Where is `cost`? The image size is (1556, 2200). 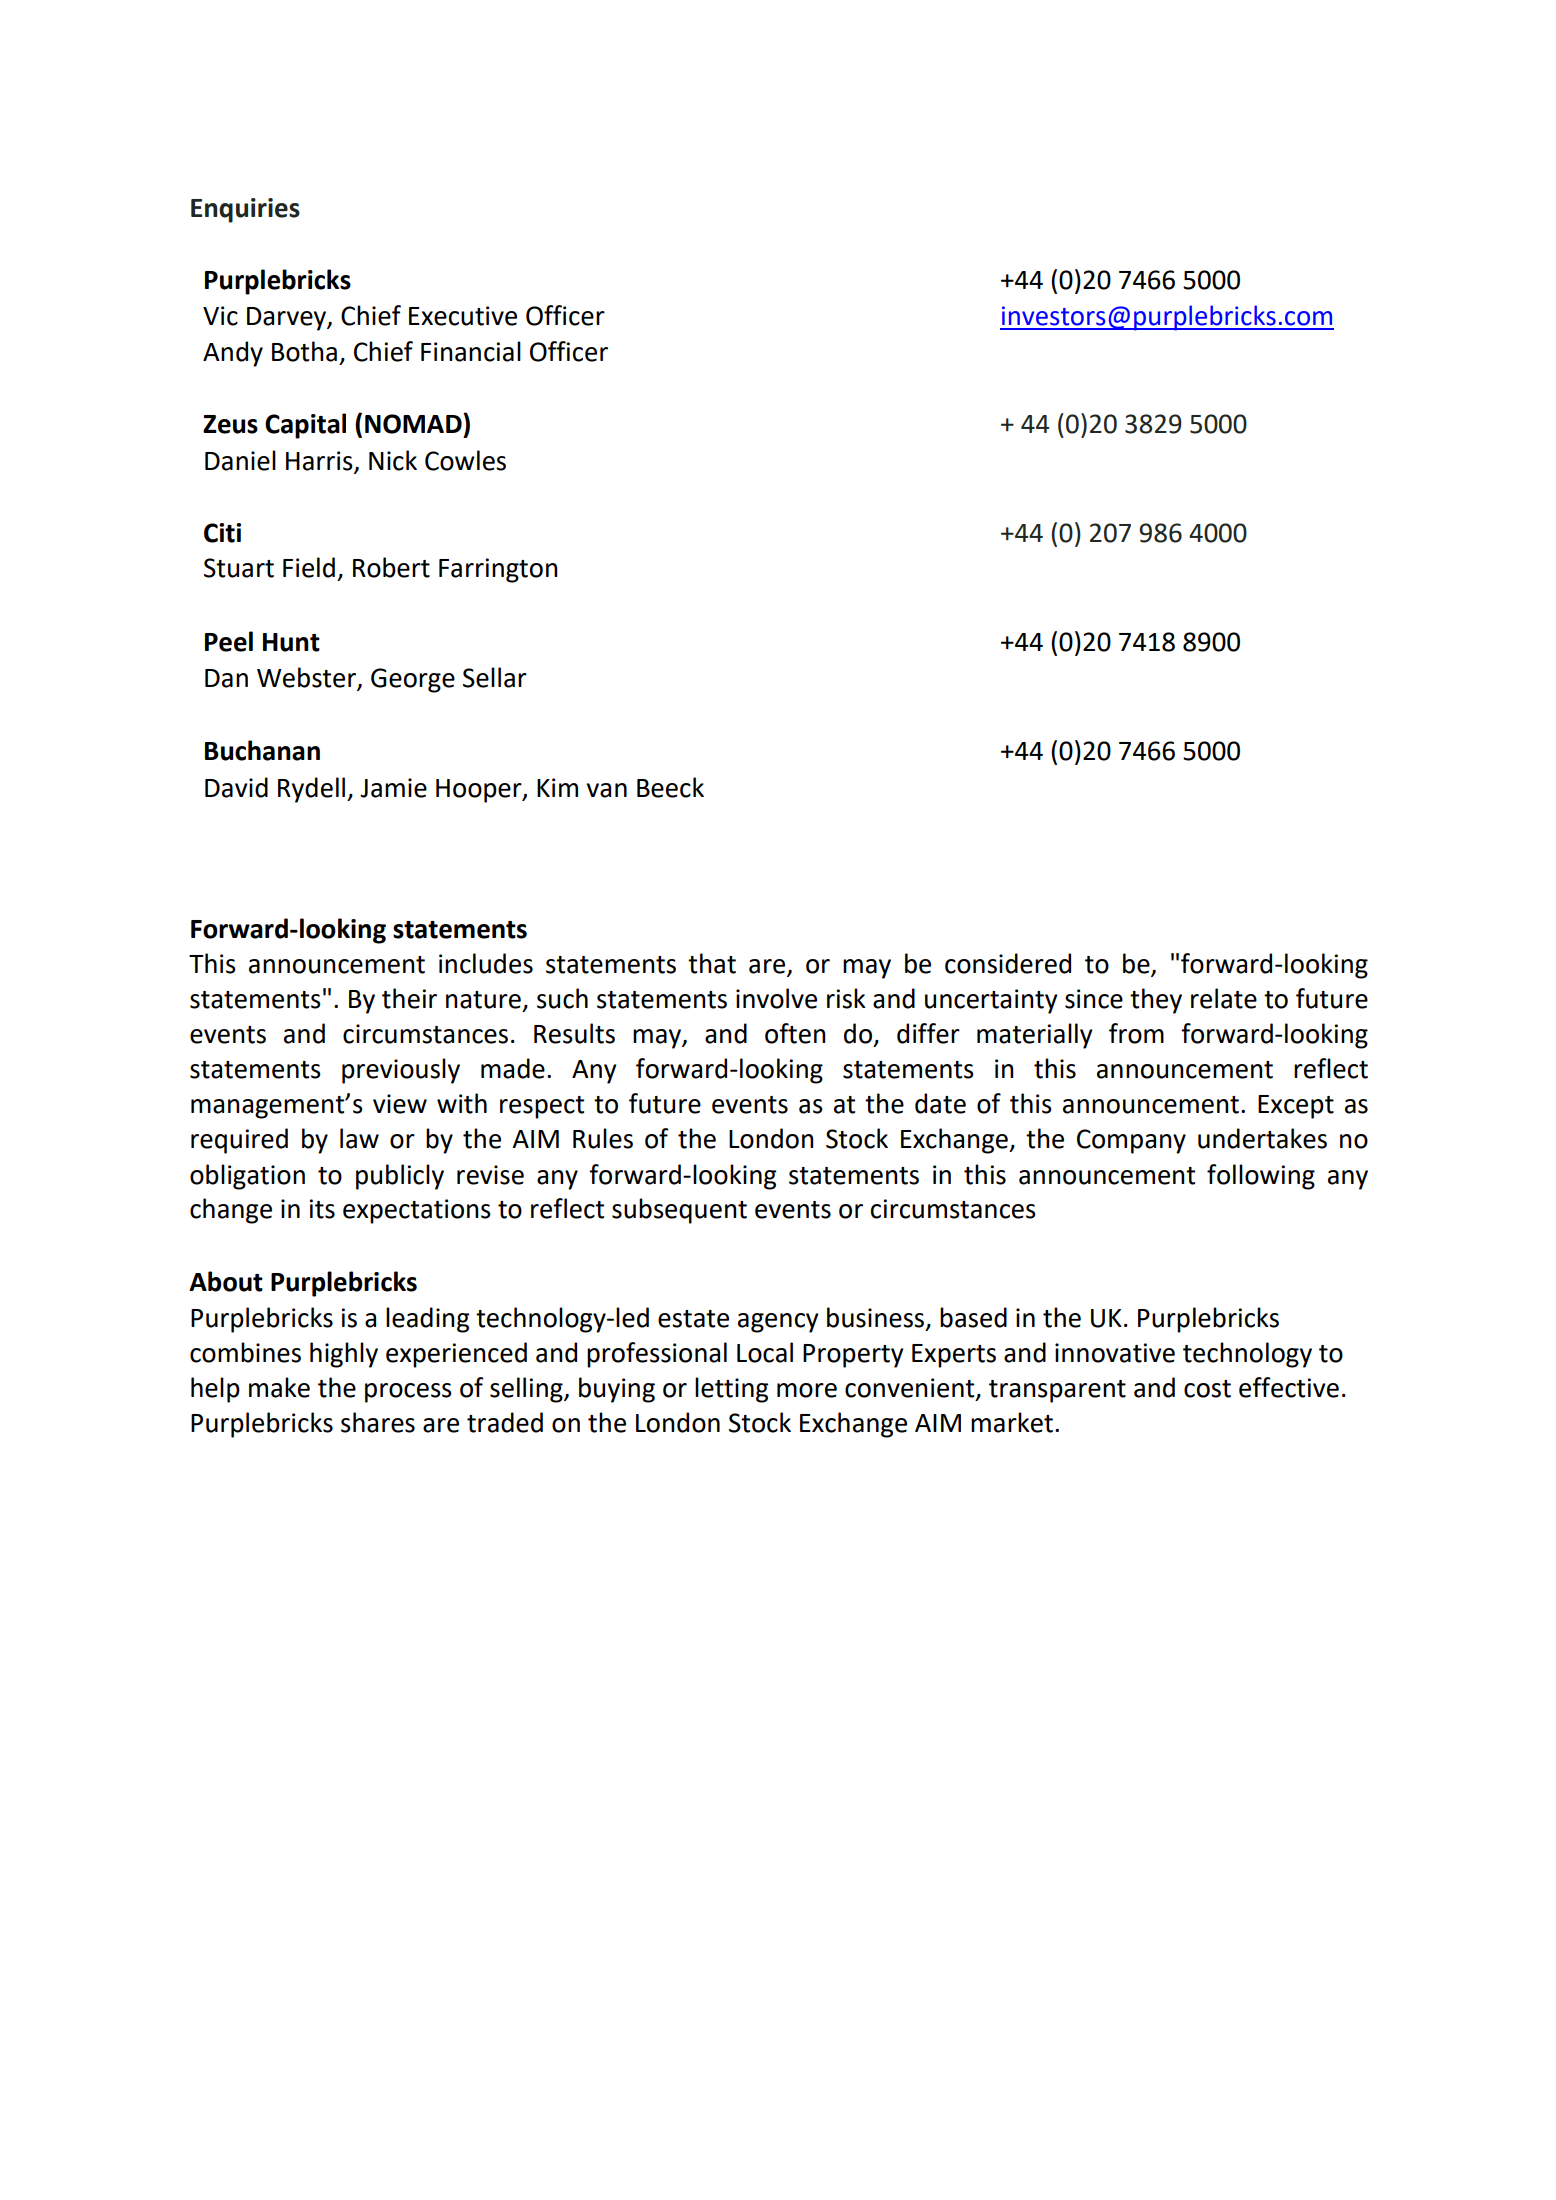
cost is located at coordinates (1207, 1389).
